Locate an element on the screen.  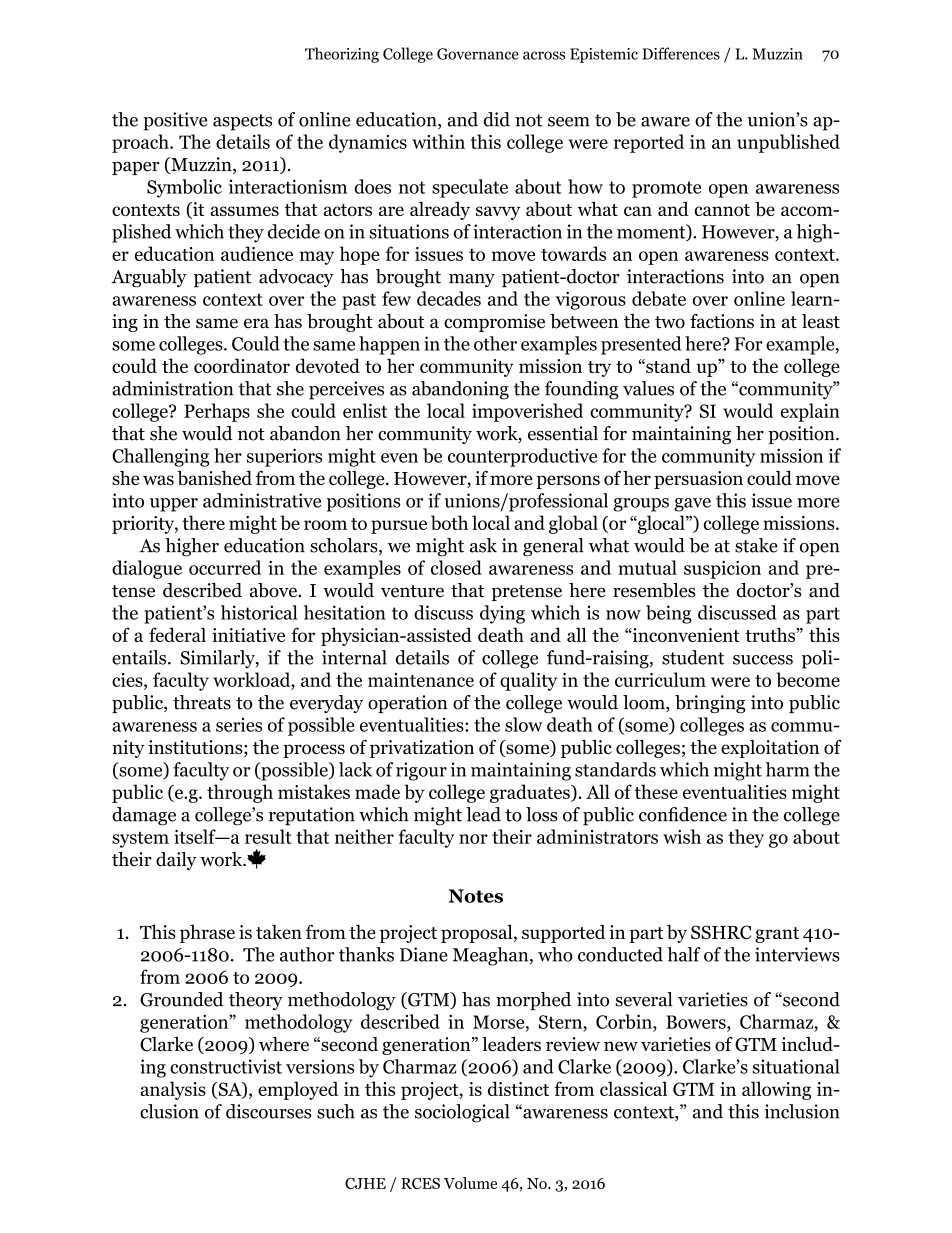
discourses is located at coordinates (268, 1111).
